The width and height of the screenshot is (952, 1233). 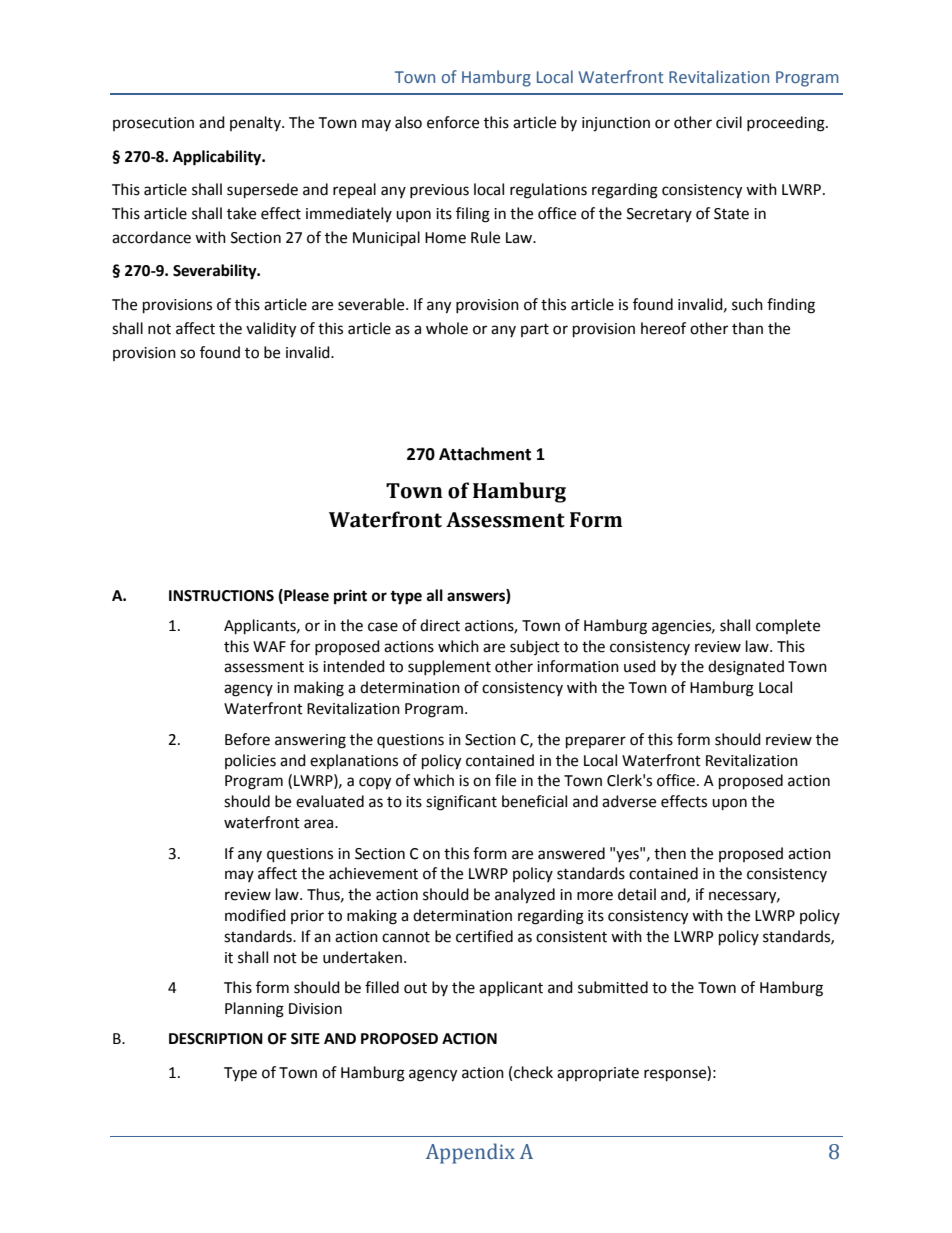 What do you see at coordinates (729, 122) in the screenshot?
I see `civil` at bounding box center [729, 122].
